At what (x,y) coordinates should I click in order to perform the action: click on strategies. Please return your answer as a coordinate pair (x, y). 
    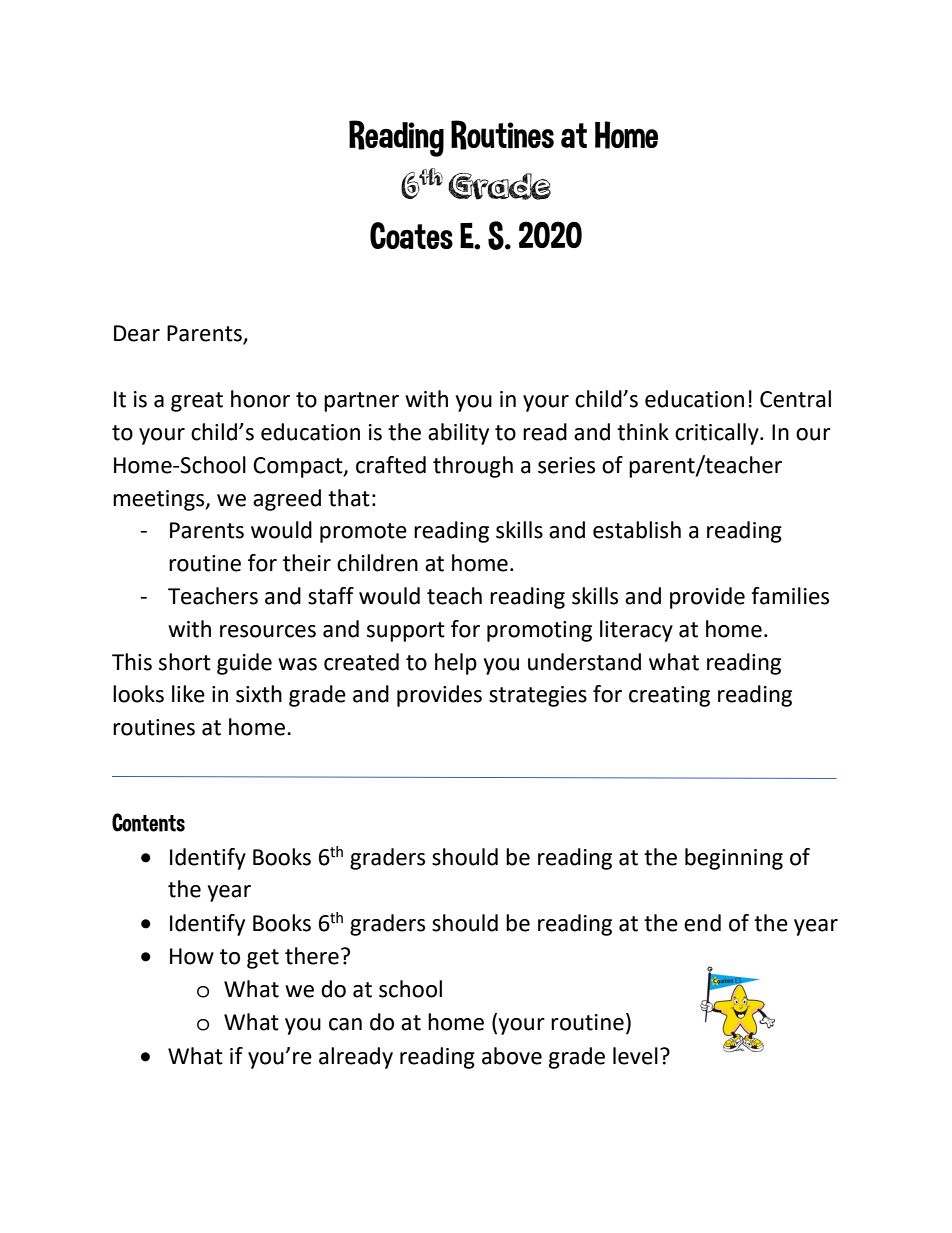
    Looking at the image, I should click on (538, 696).
